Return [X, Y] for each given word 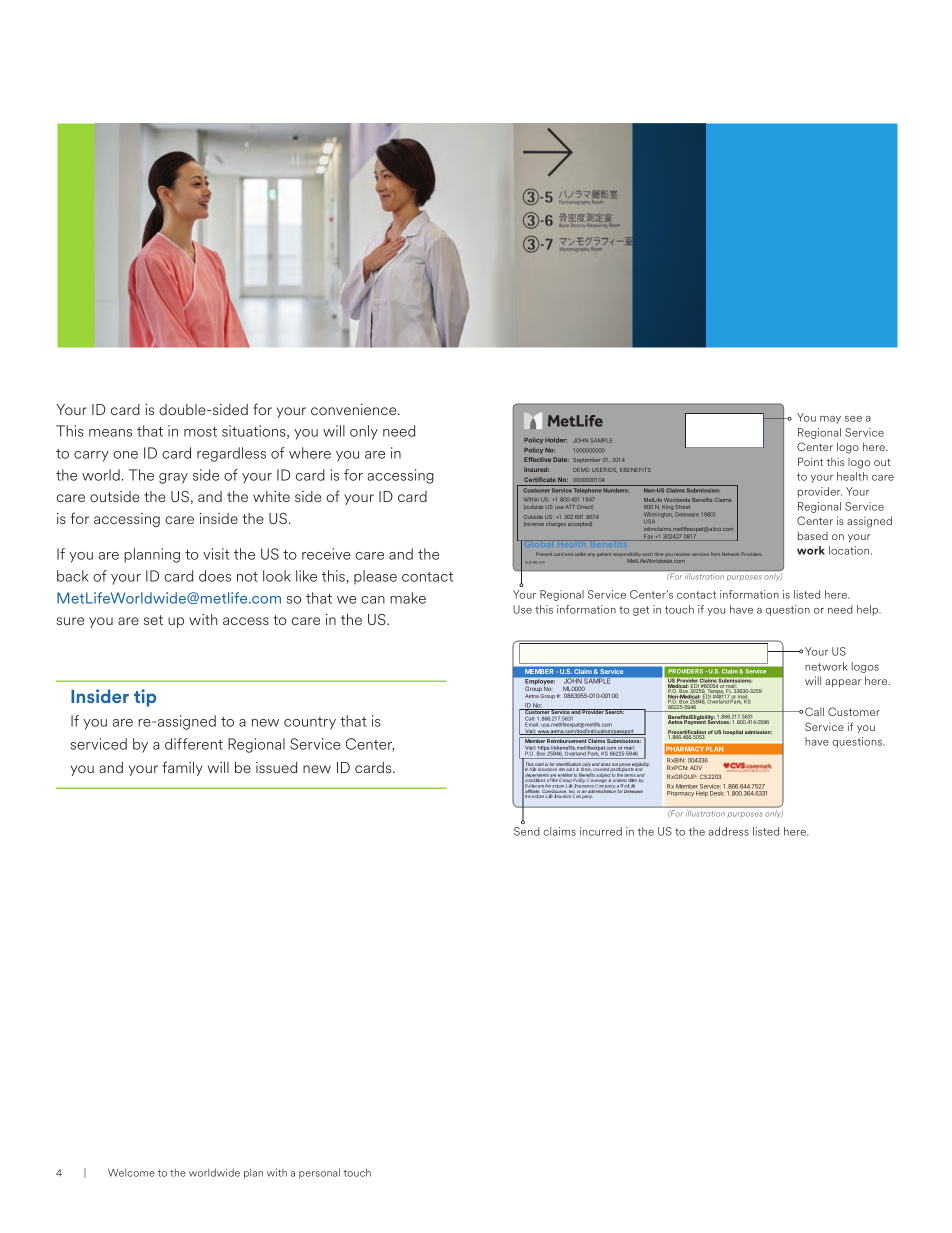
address [729, 831]
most [200, 432]
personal [319, 1173]
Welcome [131, 1173]
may [830, 420]
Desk [717, 793]
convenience [355, 409]
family [183, 768]
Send [527, 831]
